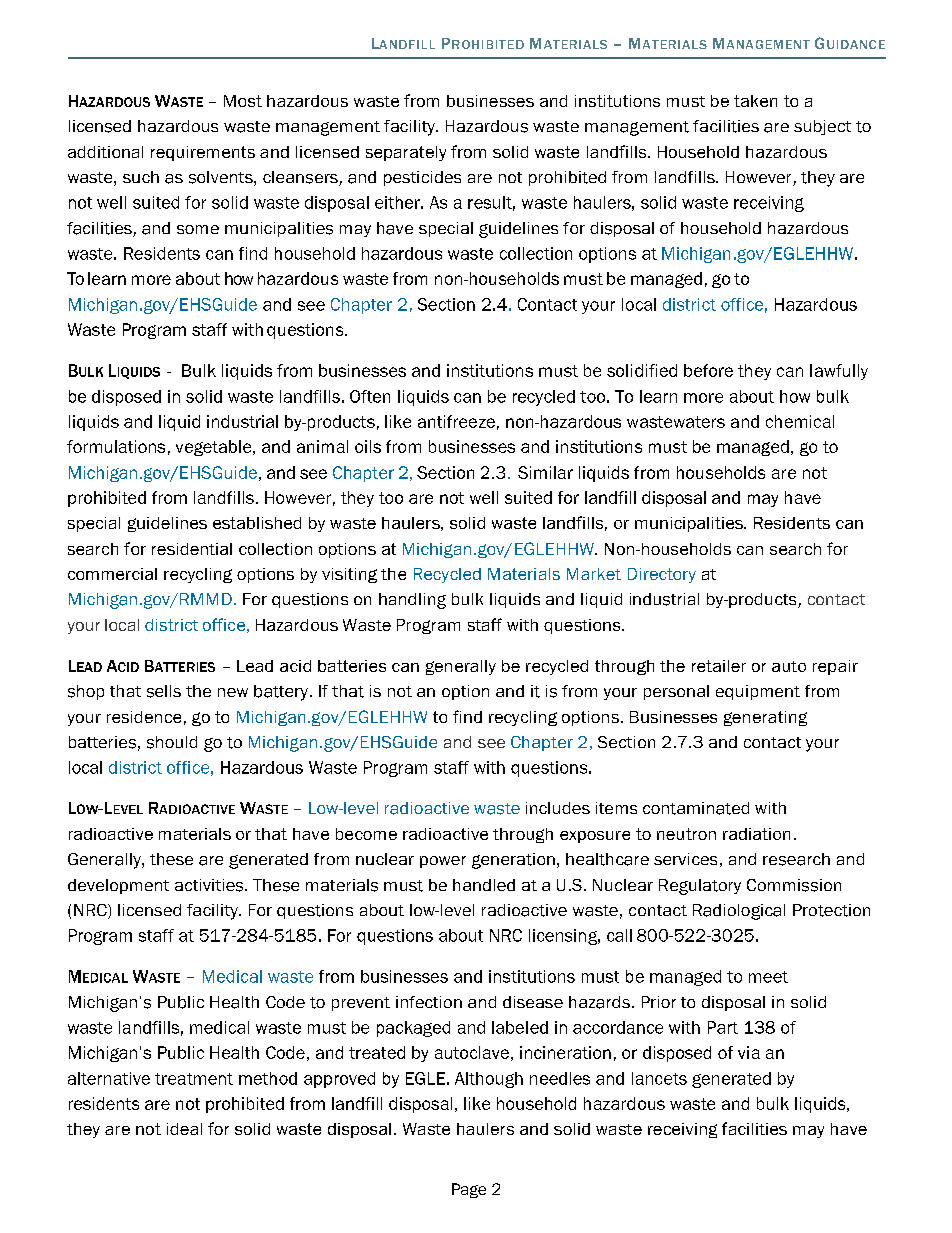  What do you see at coordinates (484, 885) in the document?
I see `handled` at bounding box center [484, 885].
